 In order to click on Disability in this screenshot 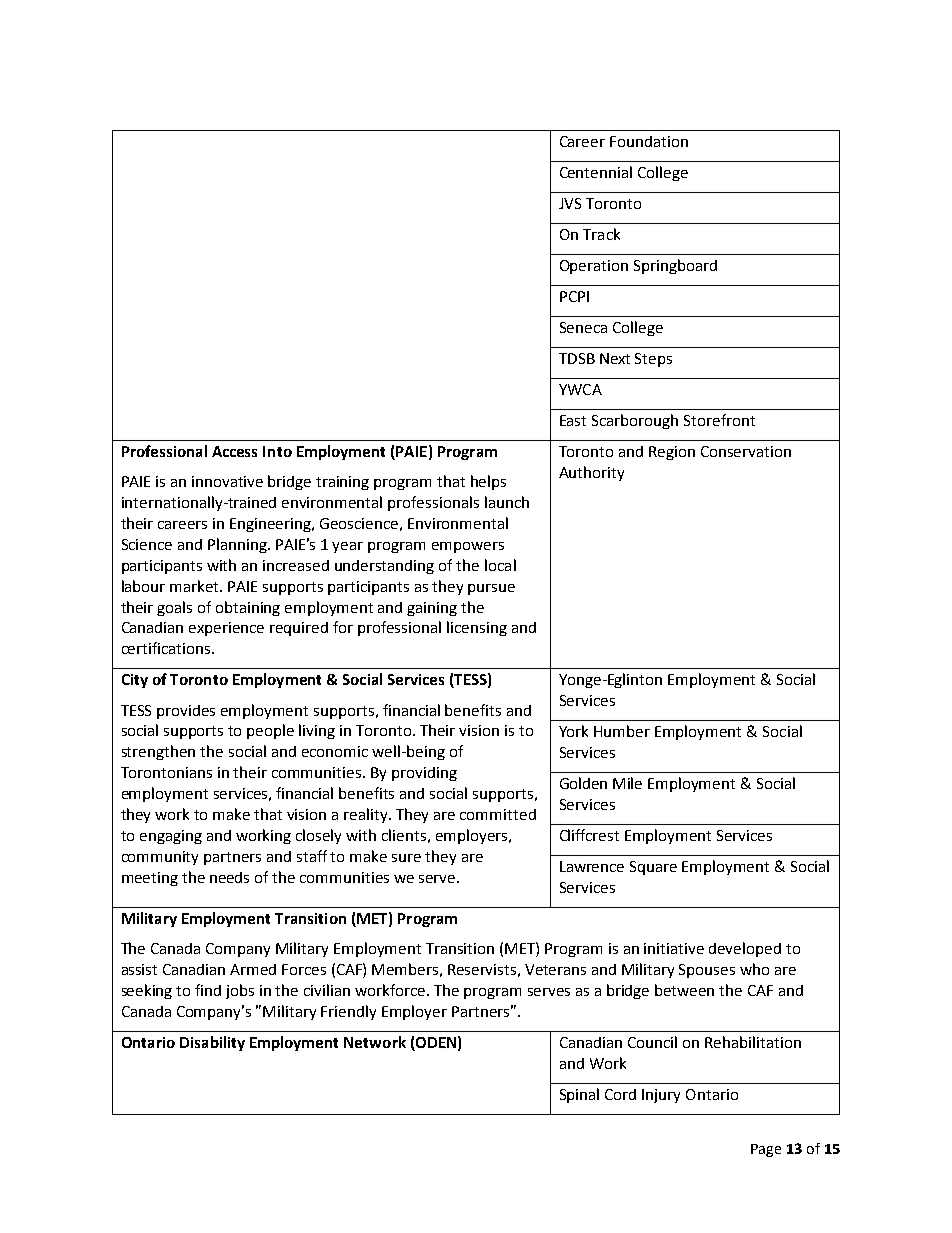, I will do `click(212, 1043)`.
